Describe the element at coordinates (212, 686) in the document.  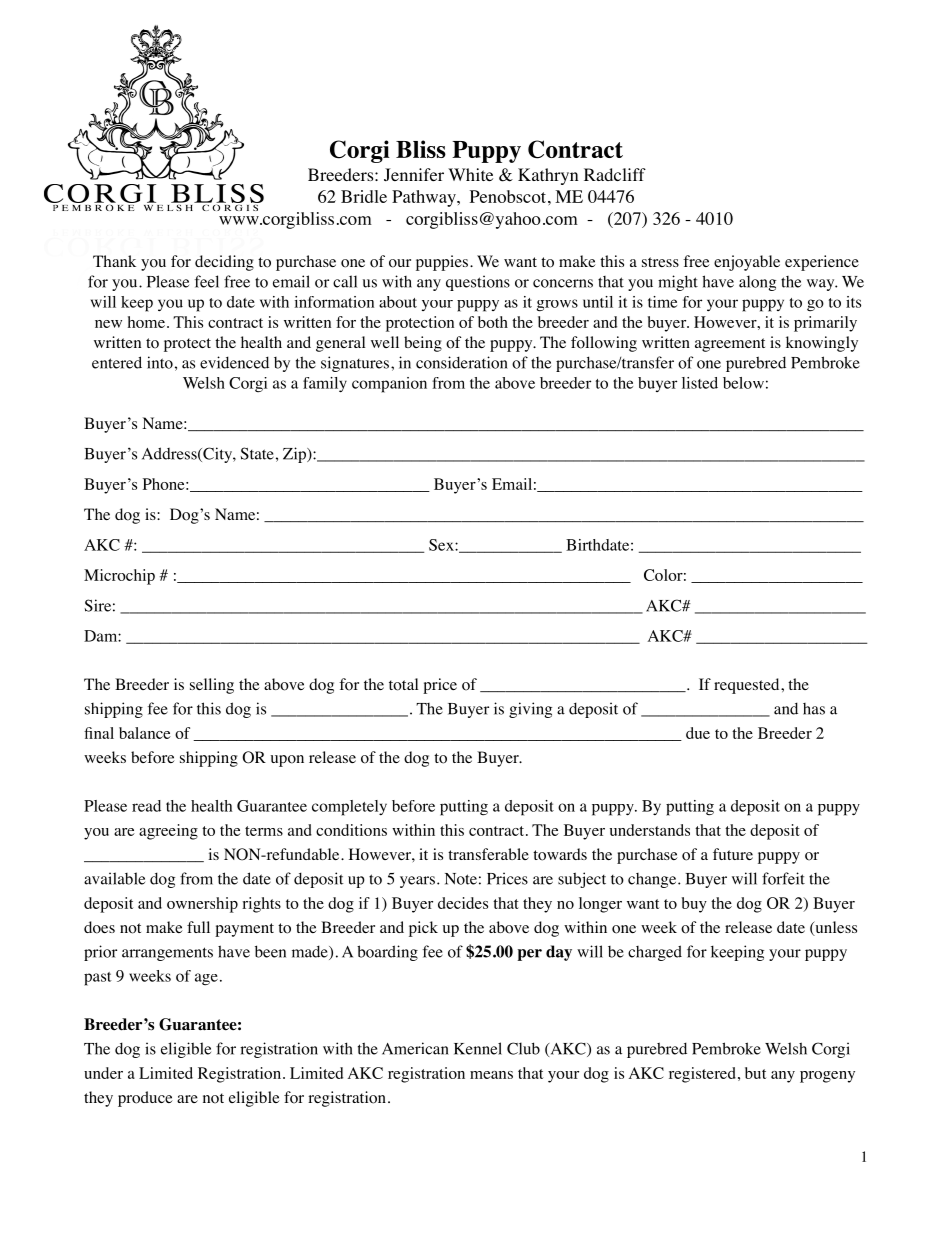
I see `selling` at that location.
